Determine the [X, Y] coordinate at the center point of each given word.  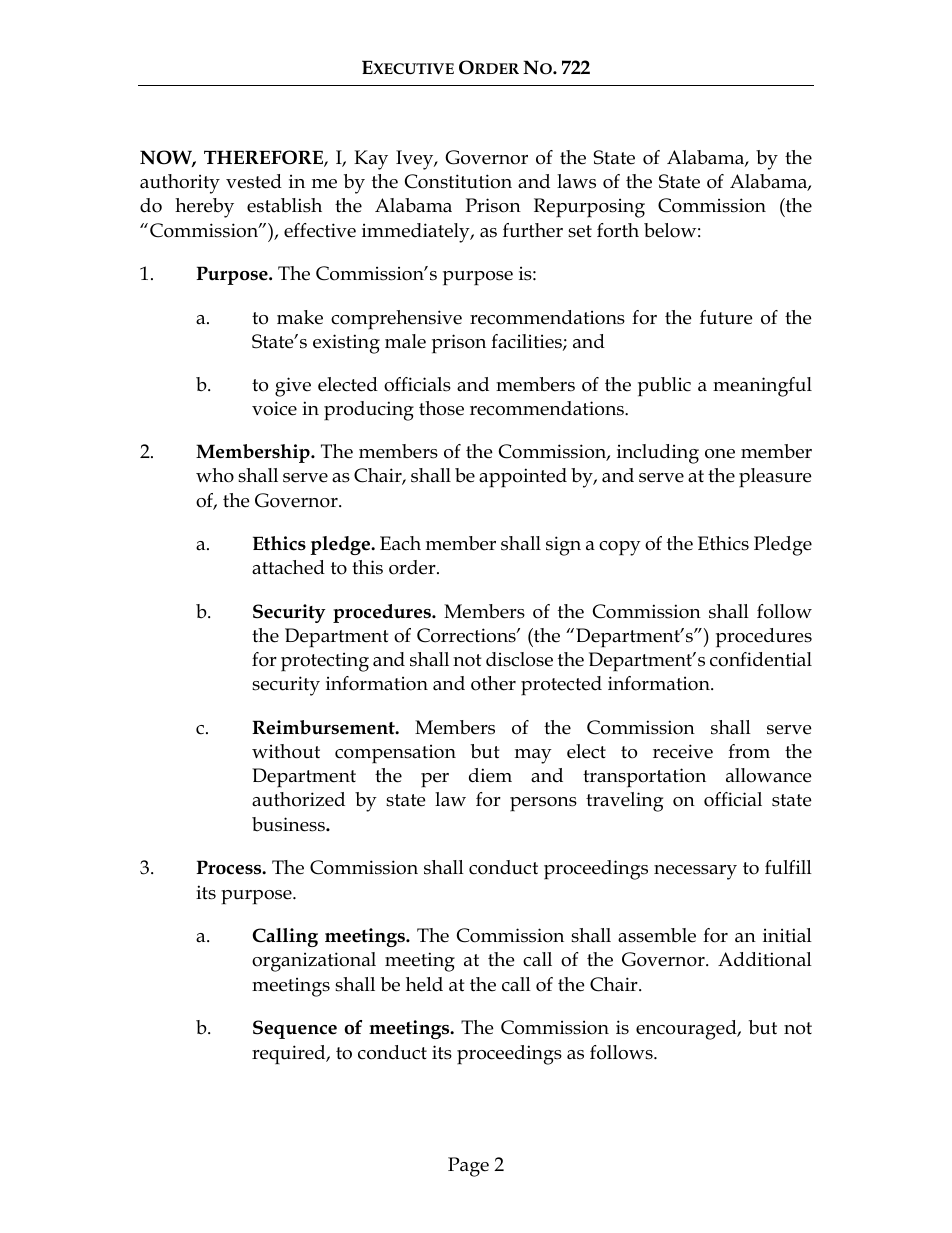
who [215, 475]
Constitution [458, 181]
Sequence [295, 1029]
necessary [695, 872]
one [720, 454]
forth [618, 230]
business [289, 824]
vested [254, 181]
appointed [523, 478]
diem [490, 775]
